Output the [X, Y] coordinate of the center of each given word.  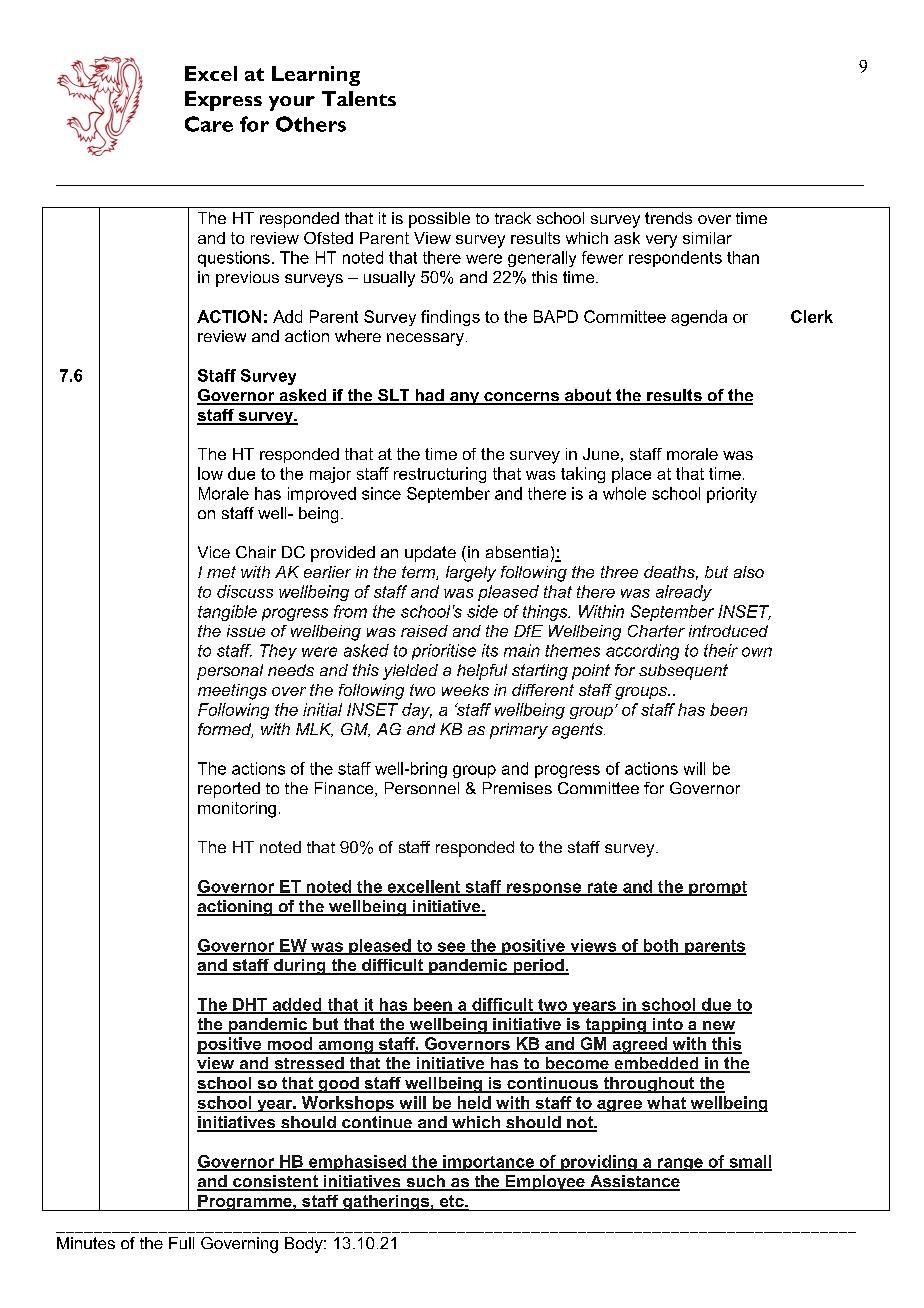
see [451, 948]
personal [230, 672]
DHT [250, 1005]
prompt [717, 888]
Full [181, 1243]
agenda [699, 318]
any [464, 398]
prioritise [444, 652]
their [721, 650]
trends [668, 218]
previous [247, 279]
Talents [359, 98]
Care [209, 124]
